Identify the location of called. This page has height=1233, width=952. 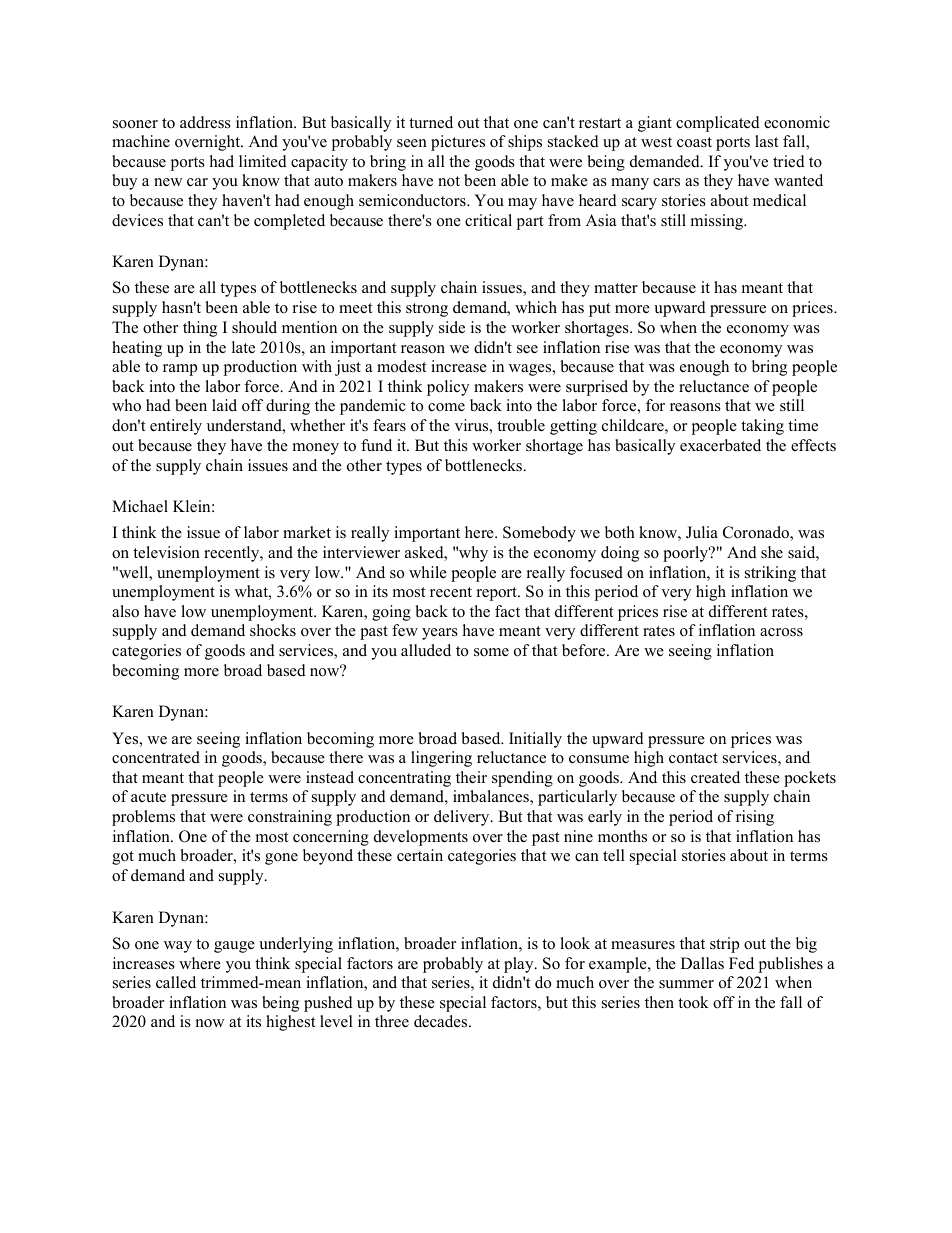
(176, 982).
